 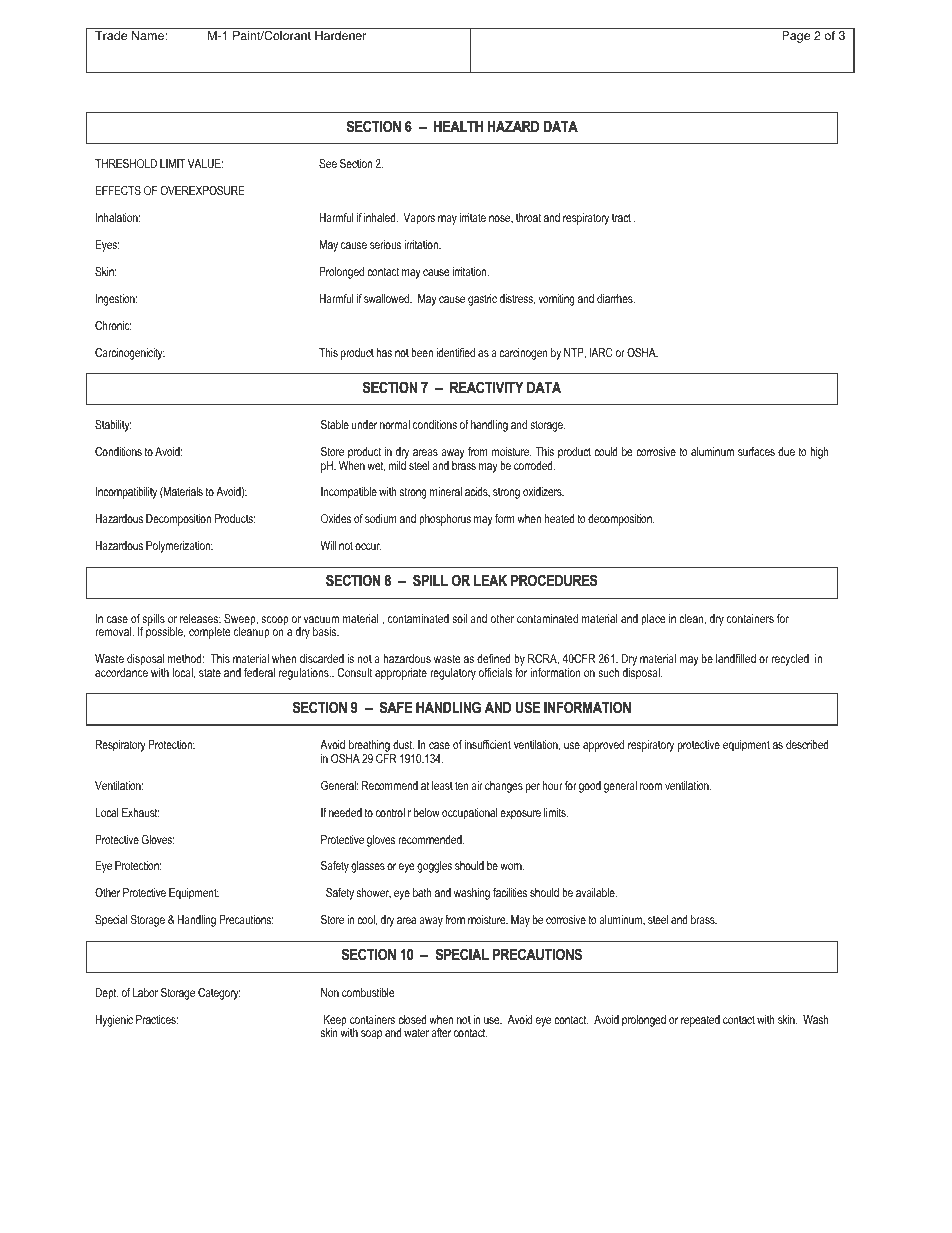 I want to click on HEALTH, so click(x=458, y=126).
